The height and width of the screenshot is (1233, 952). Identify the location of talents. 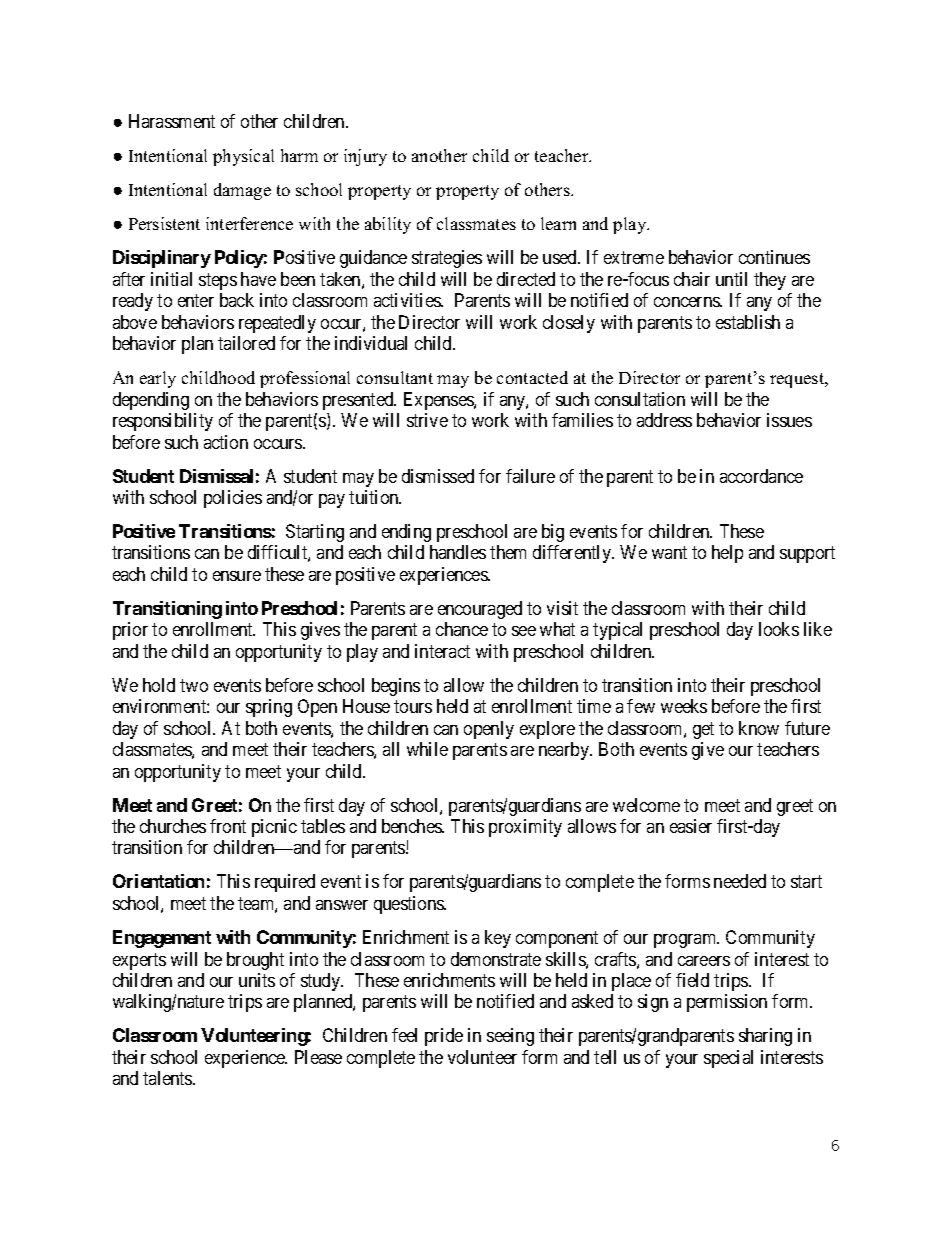
(168, 1078).
